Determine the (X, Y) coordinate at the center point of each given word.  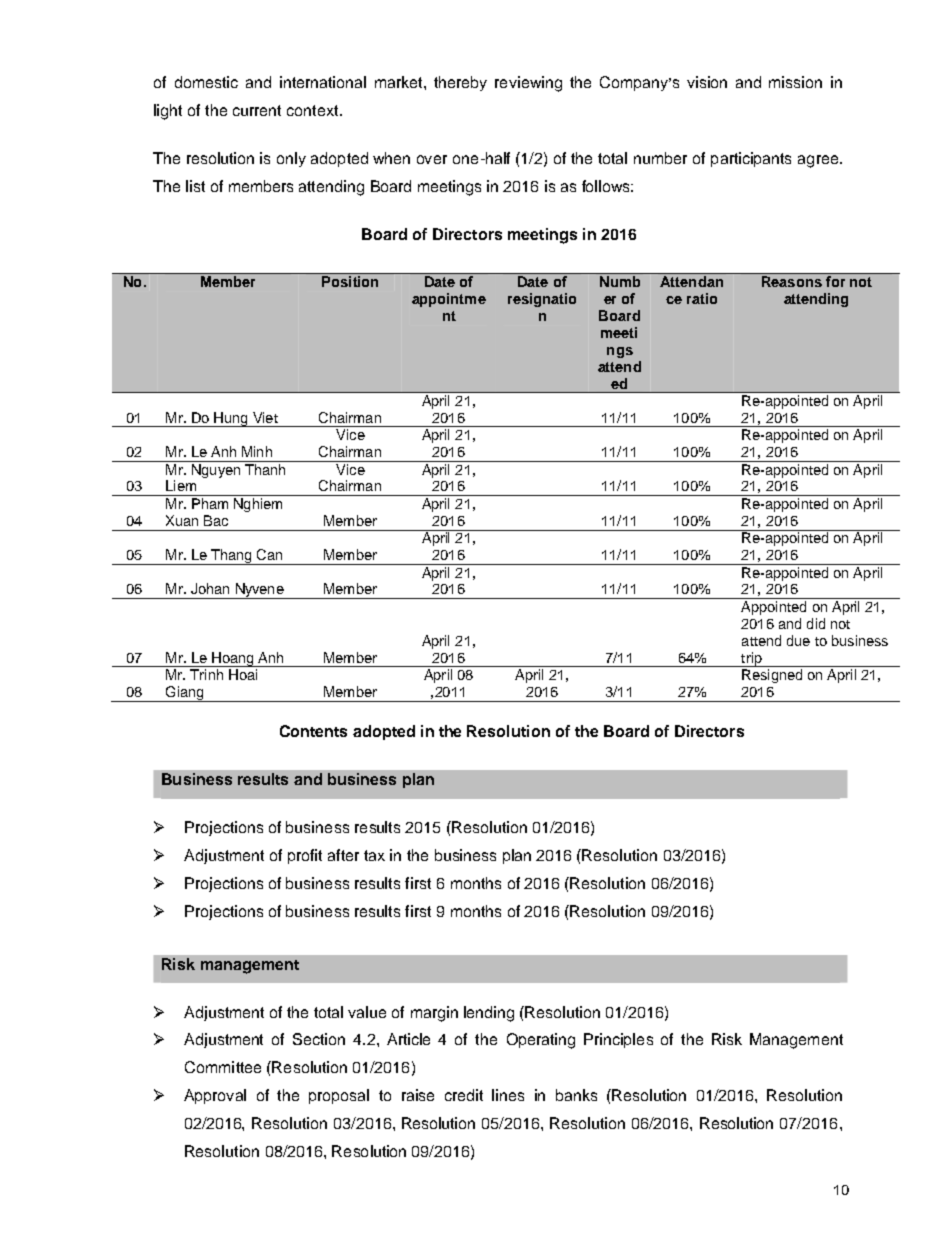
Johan (210, 588)
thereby (460, 83)
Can (269, 554)
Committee (223, 1067)
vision (707, 82)
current (257, 110)
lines (508, 1095)
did (816, 623)
